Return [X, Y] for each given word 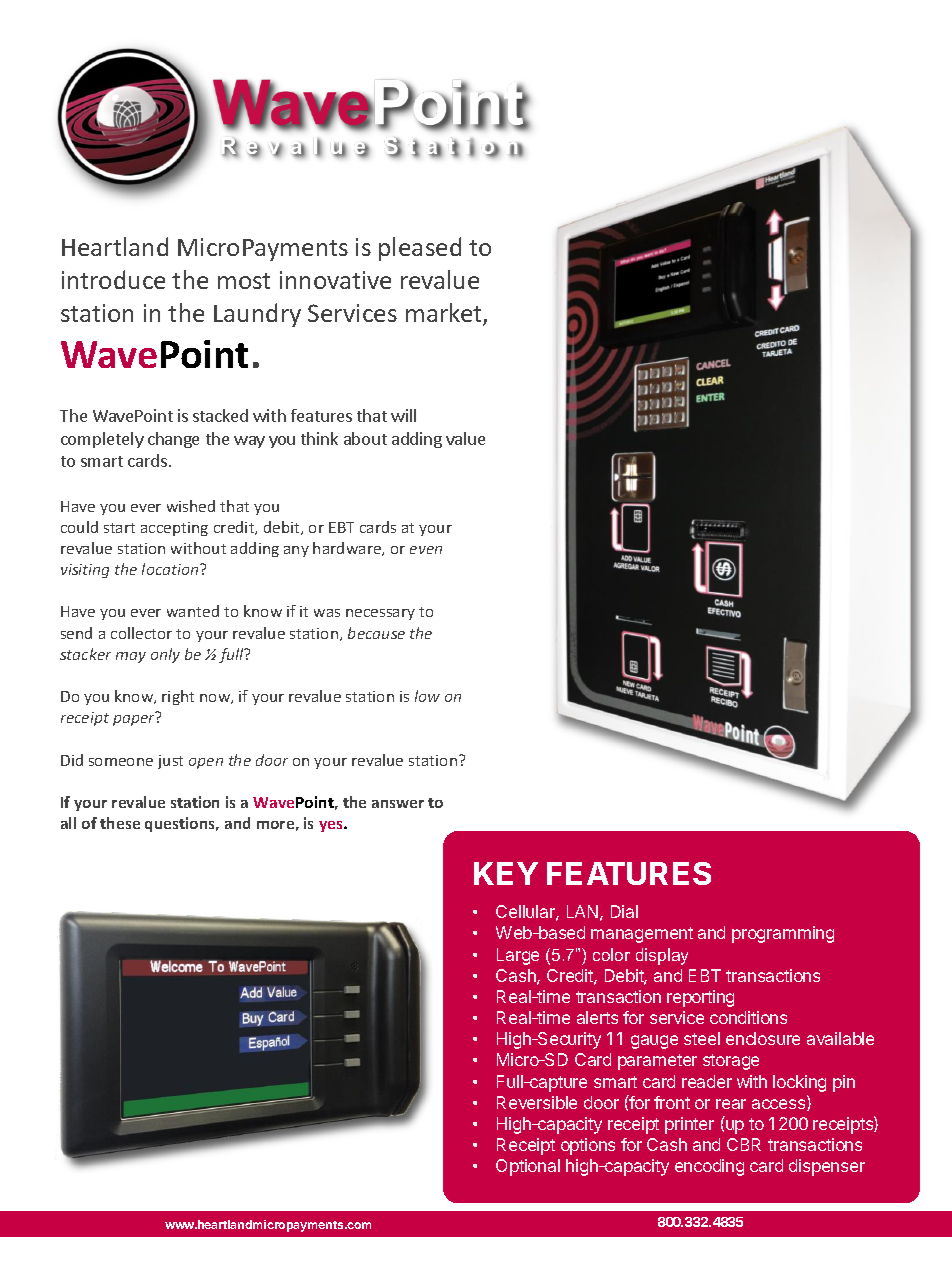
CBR [744, 1144]
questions [181, 824]
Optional [528, 1167]
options [588, 1146]
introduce [113, 279]
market [445, 314]
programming [783, 934]
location [171, 569]
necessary [380, 614]
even [426, 550]
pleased [420, 249]
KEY [506, 873]
